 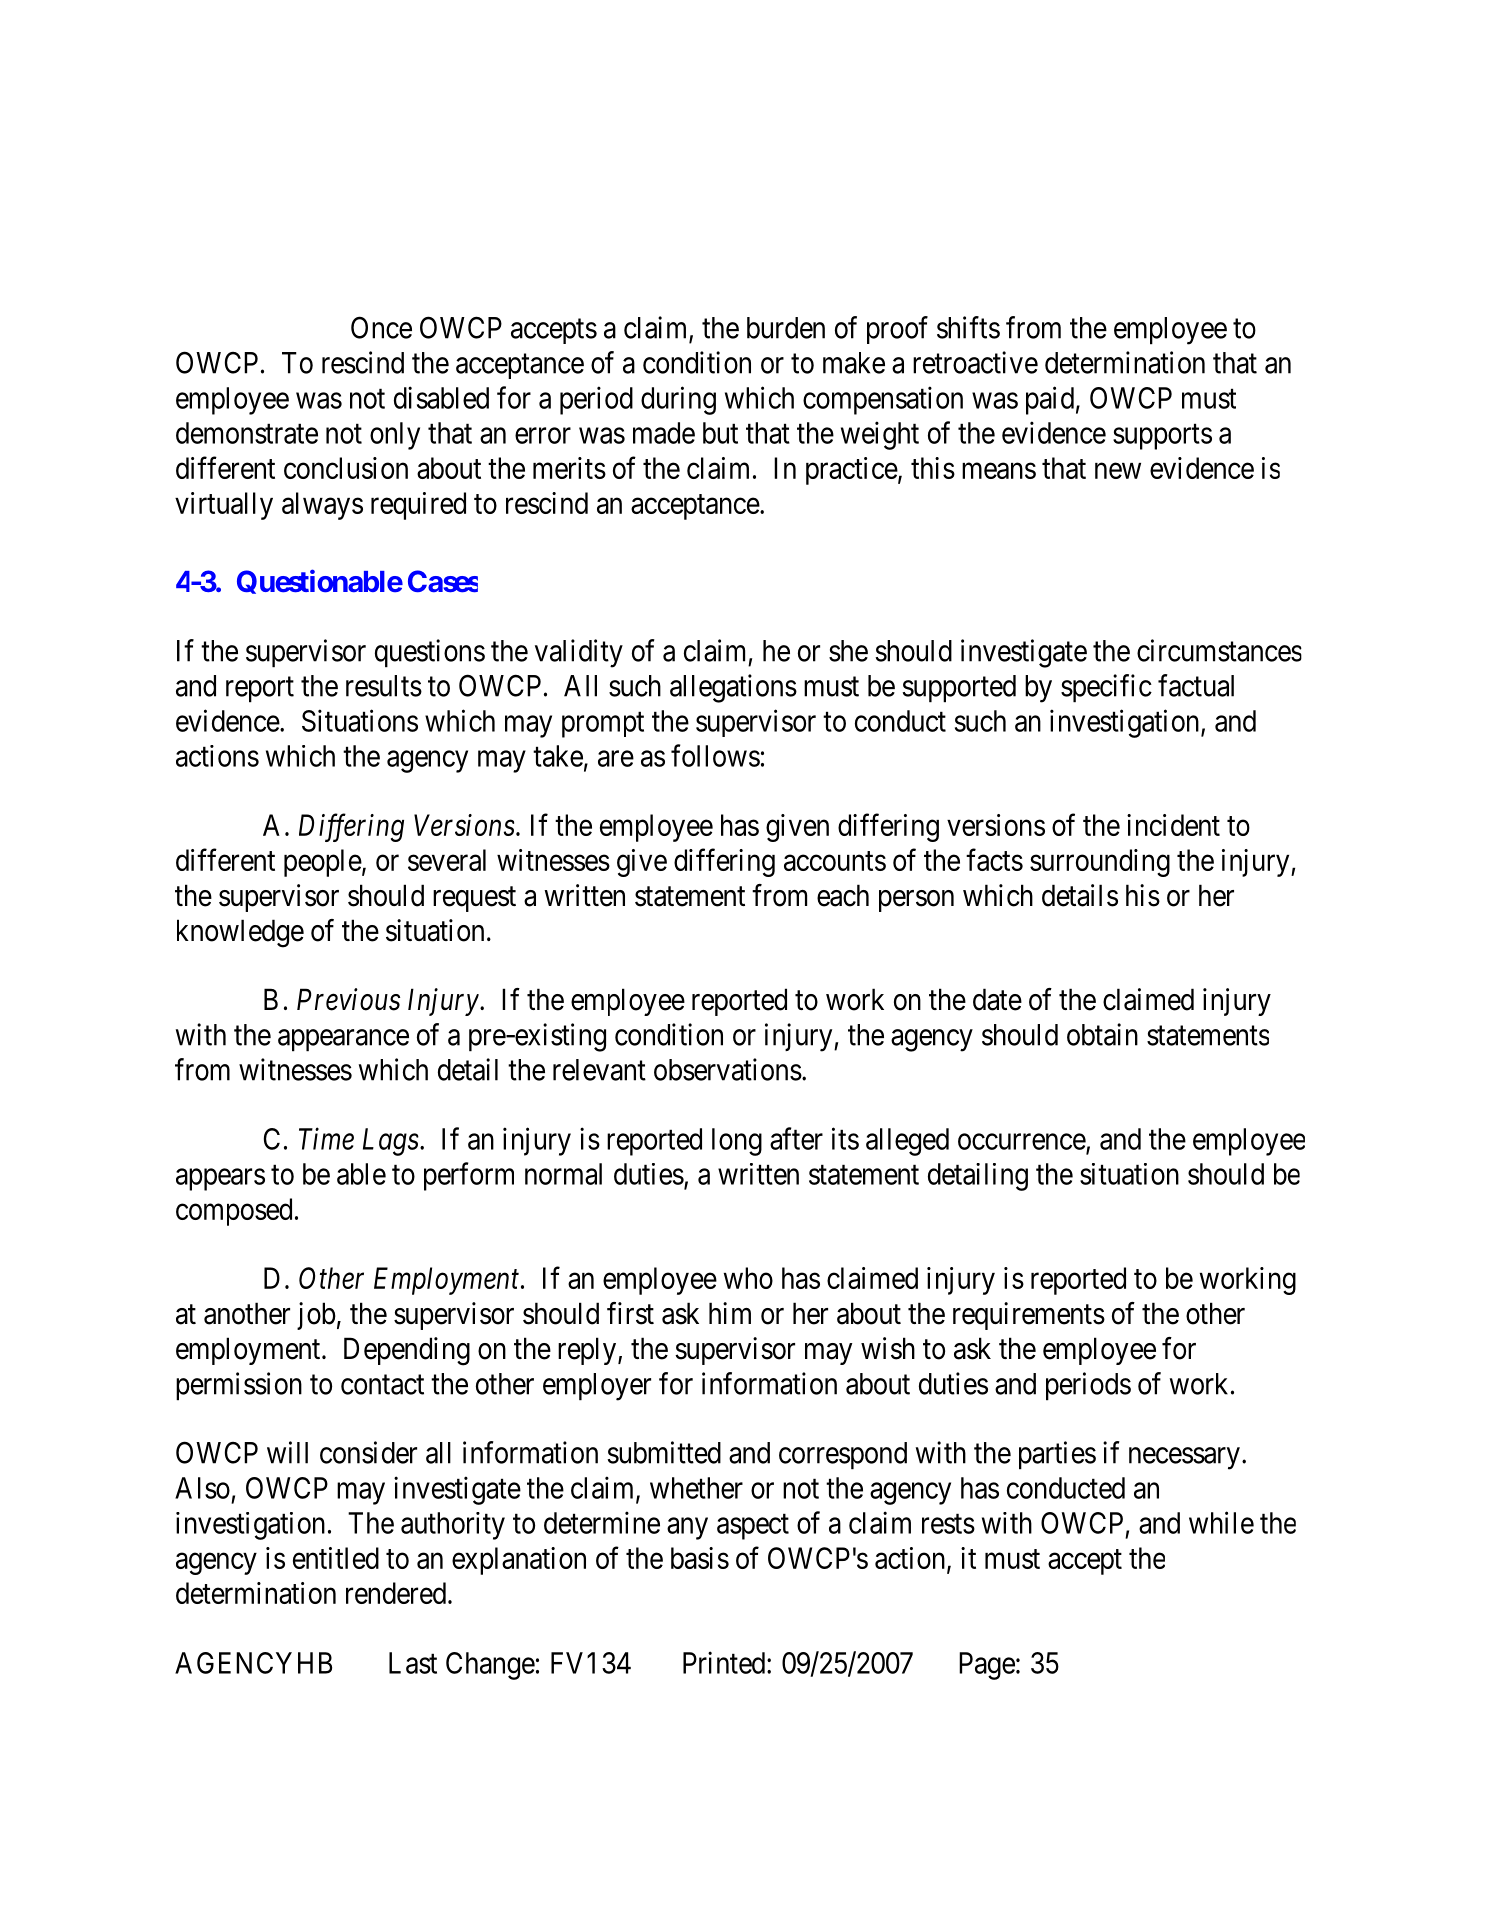 What do you see at coordinates (737, 1142) in the document?
I see `long` at bounding box center [737, 1142].
